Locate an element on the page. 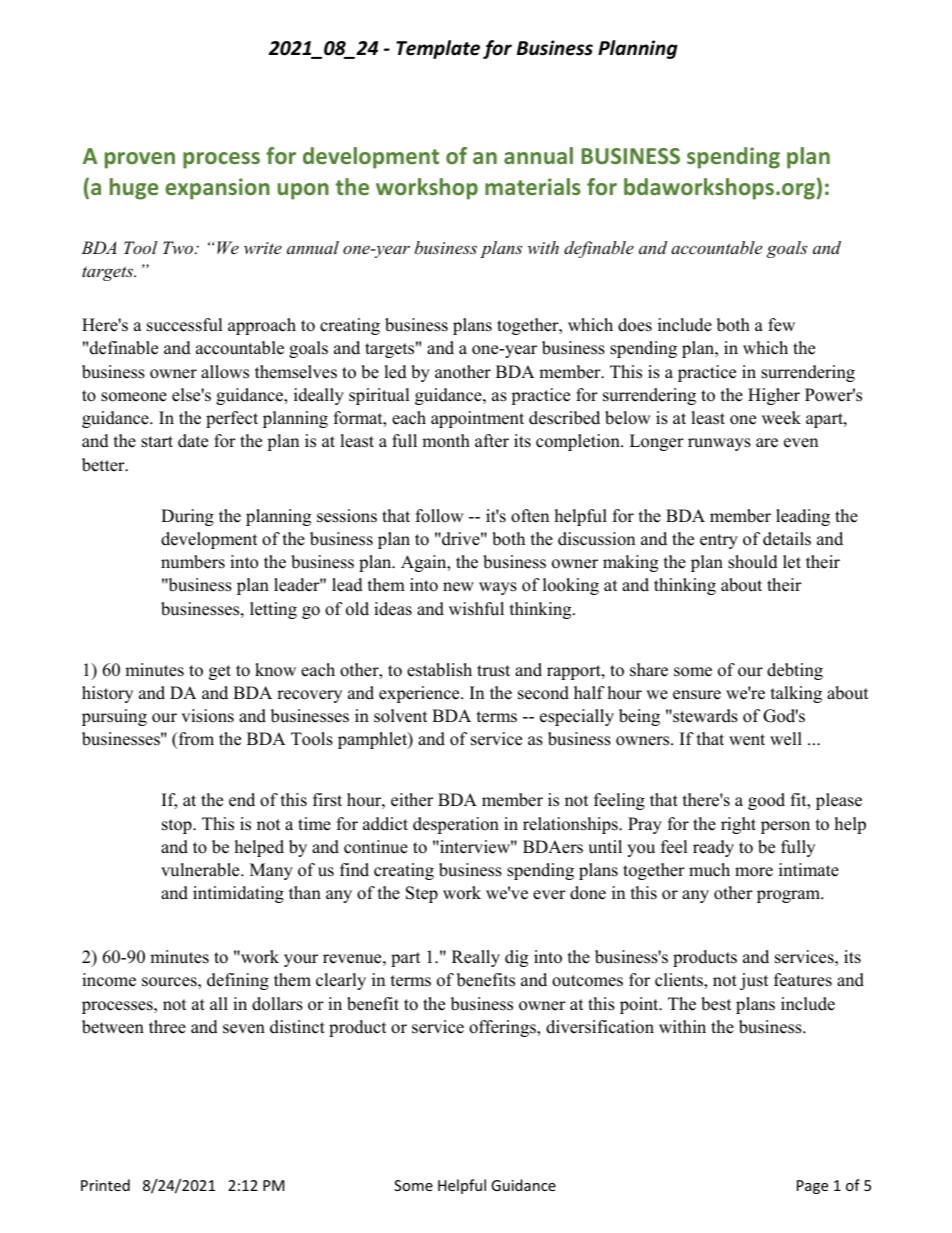 Image resolution: width=952 pixels, height=1233 pixels. numbers is located at coordinates (193, 562).
